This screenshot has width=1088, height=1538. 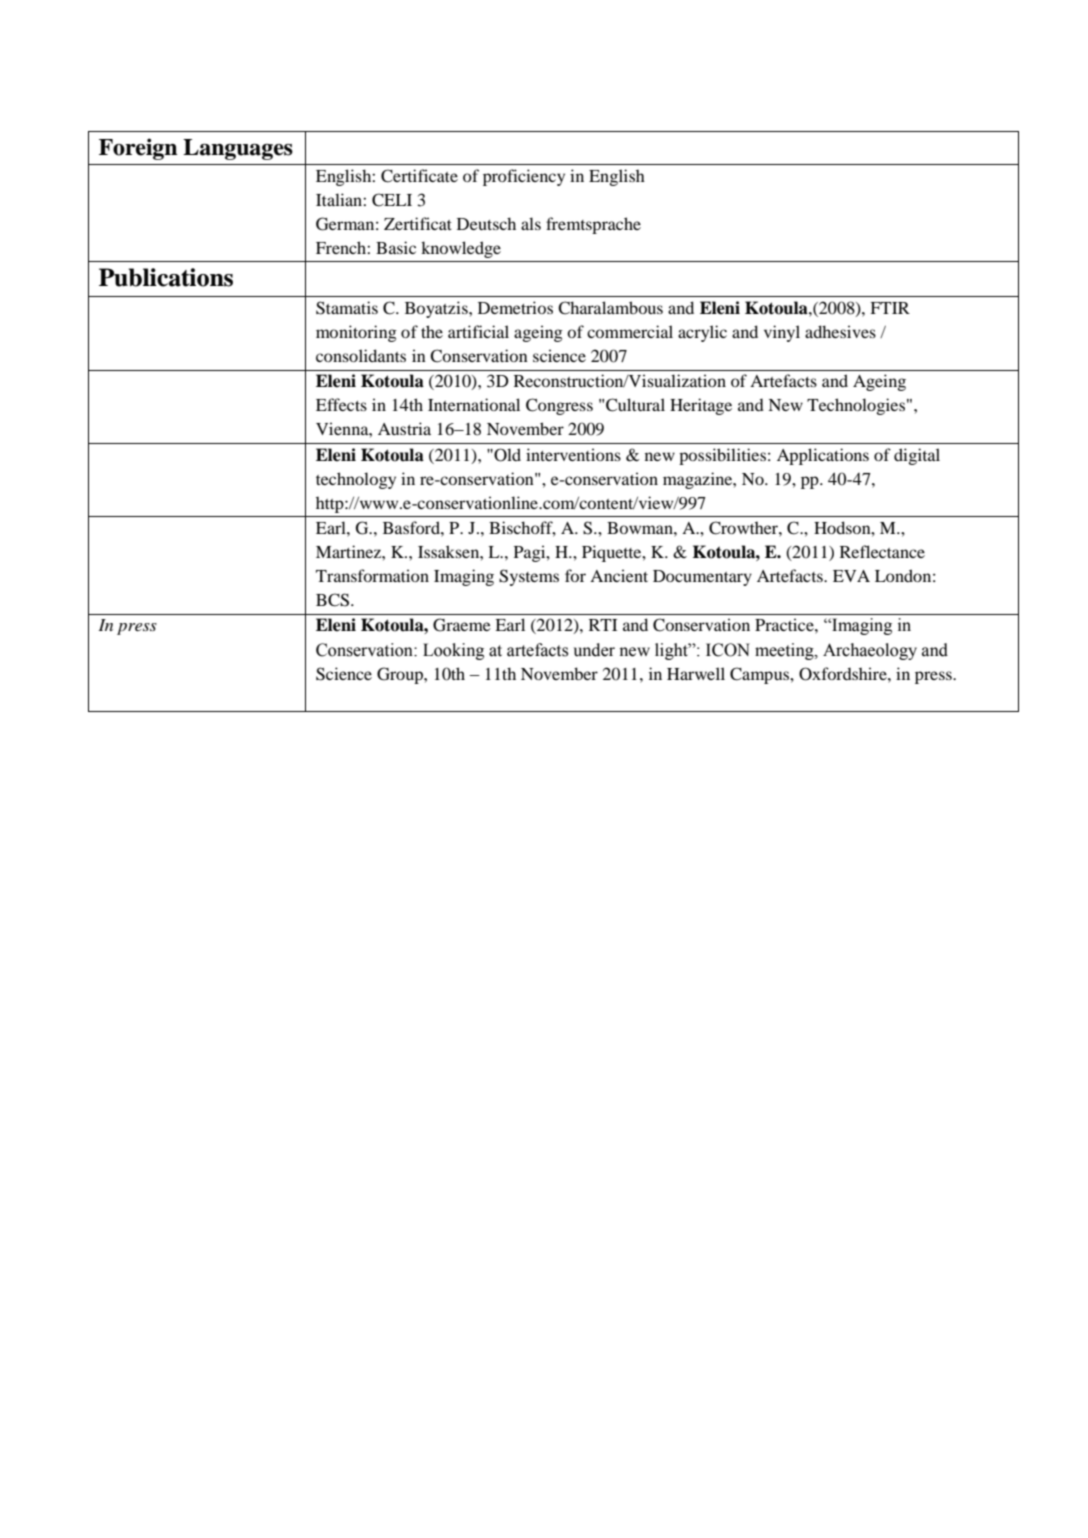 What do you see at coordinates (238, 149) in the screenshot?
I see `Languages` at bounding box center [238, 149].
